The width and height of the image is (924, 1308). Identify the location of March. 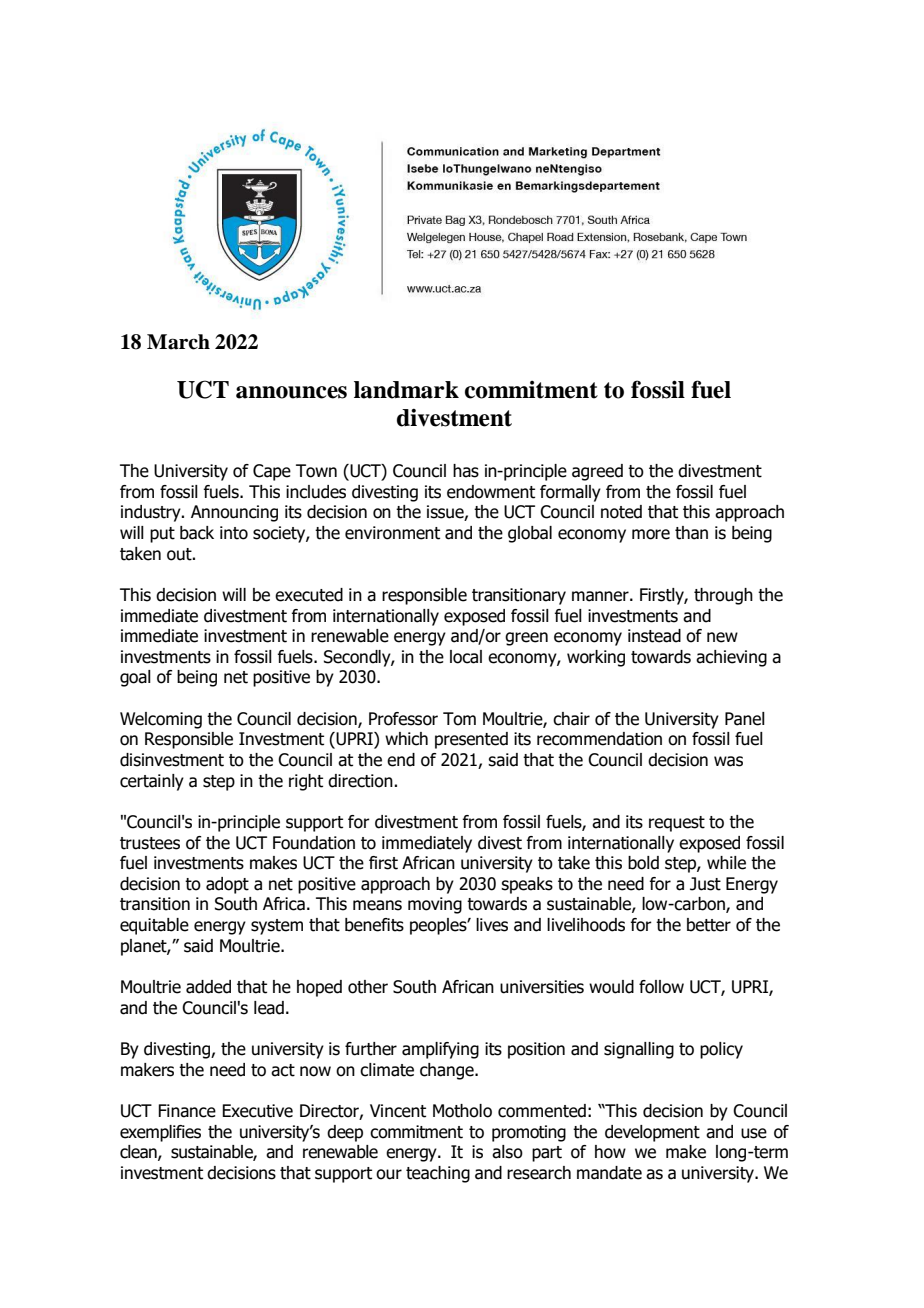
(178, 342).
